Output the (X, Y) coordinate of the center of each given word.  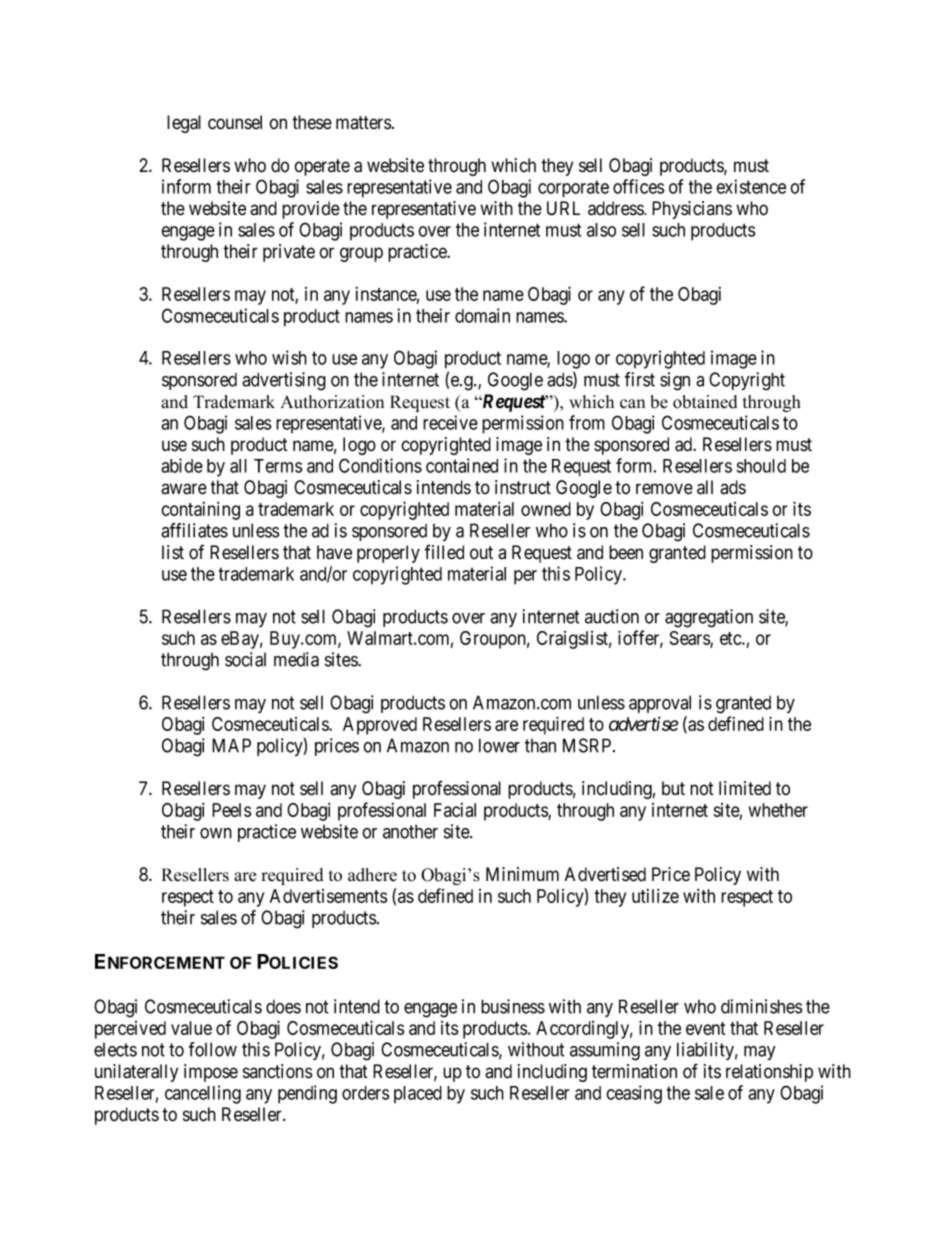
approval (660, 704)
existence (751, 186)
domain (482, 315)
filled (444, 552)
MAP (231, 745)
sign (675, 381)
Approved (380, 726)
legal (184, 124)
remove (664, 489)
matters (363, 123)
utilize (655, 896)
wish (289, 357)
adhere (372, 875)
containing (200, 511)
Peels (231, 810)
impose (211, 1073)
